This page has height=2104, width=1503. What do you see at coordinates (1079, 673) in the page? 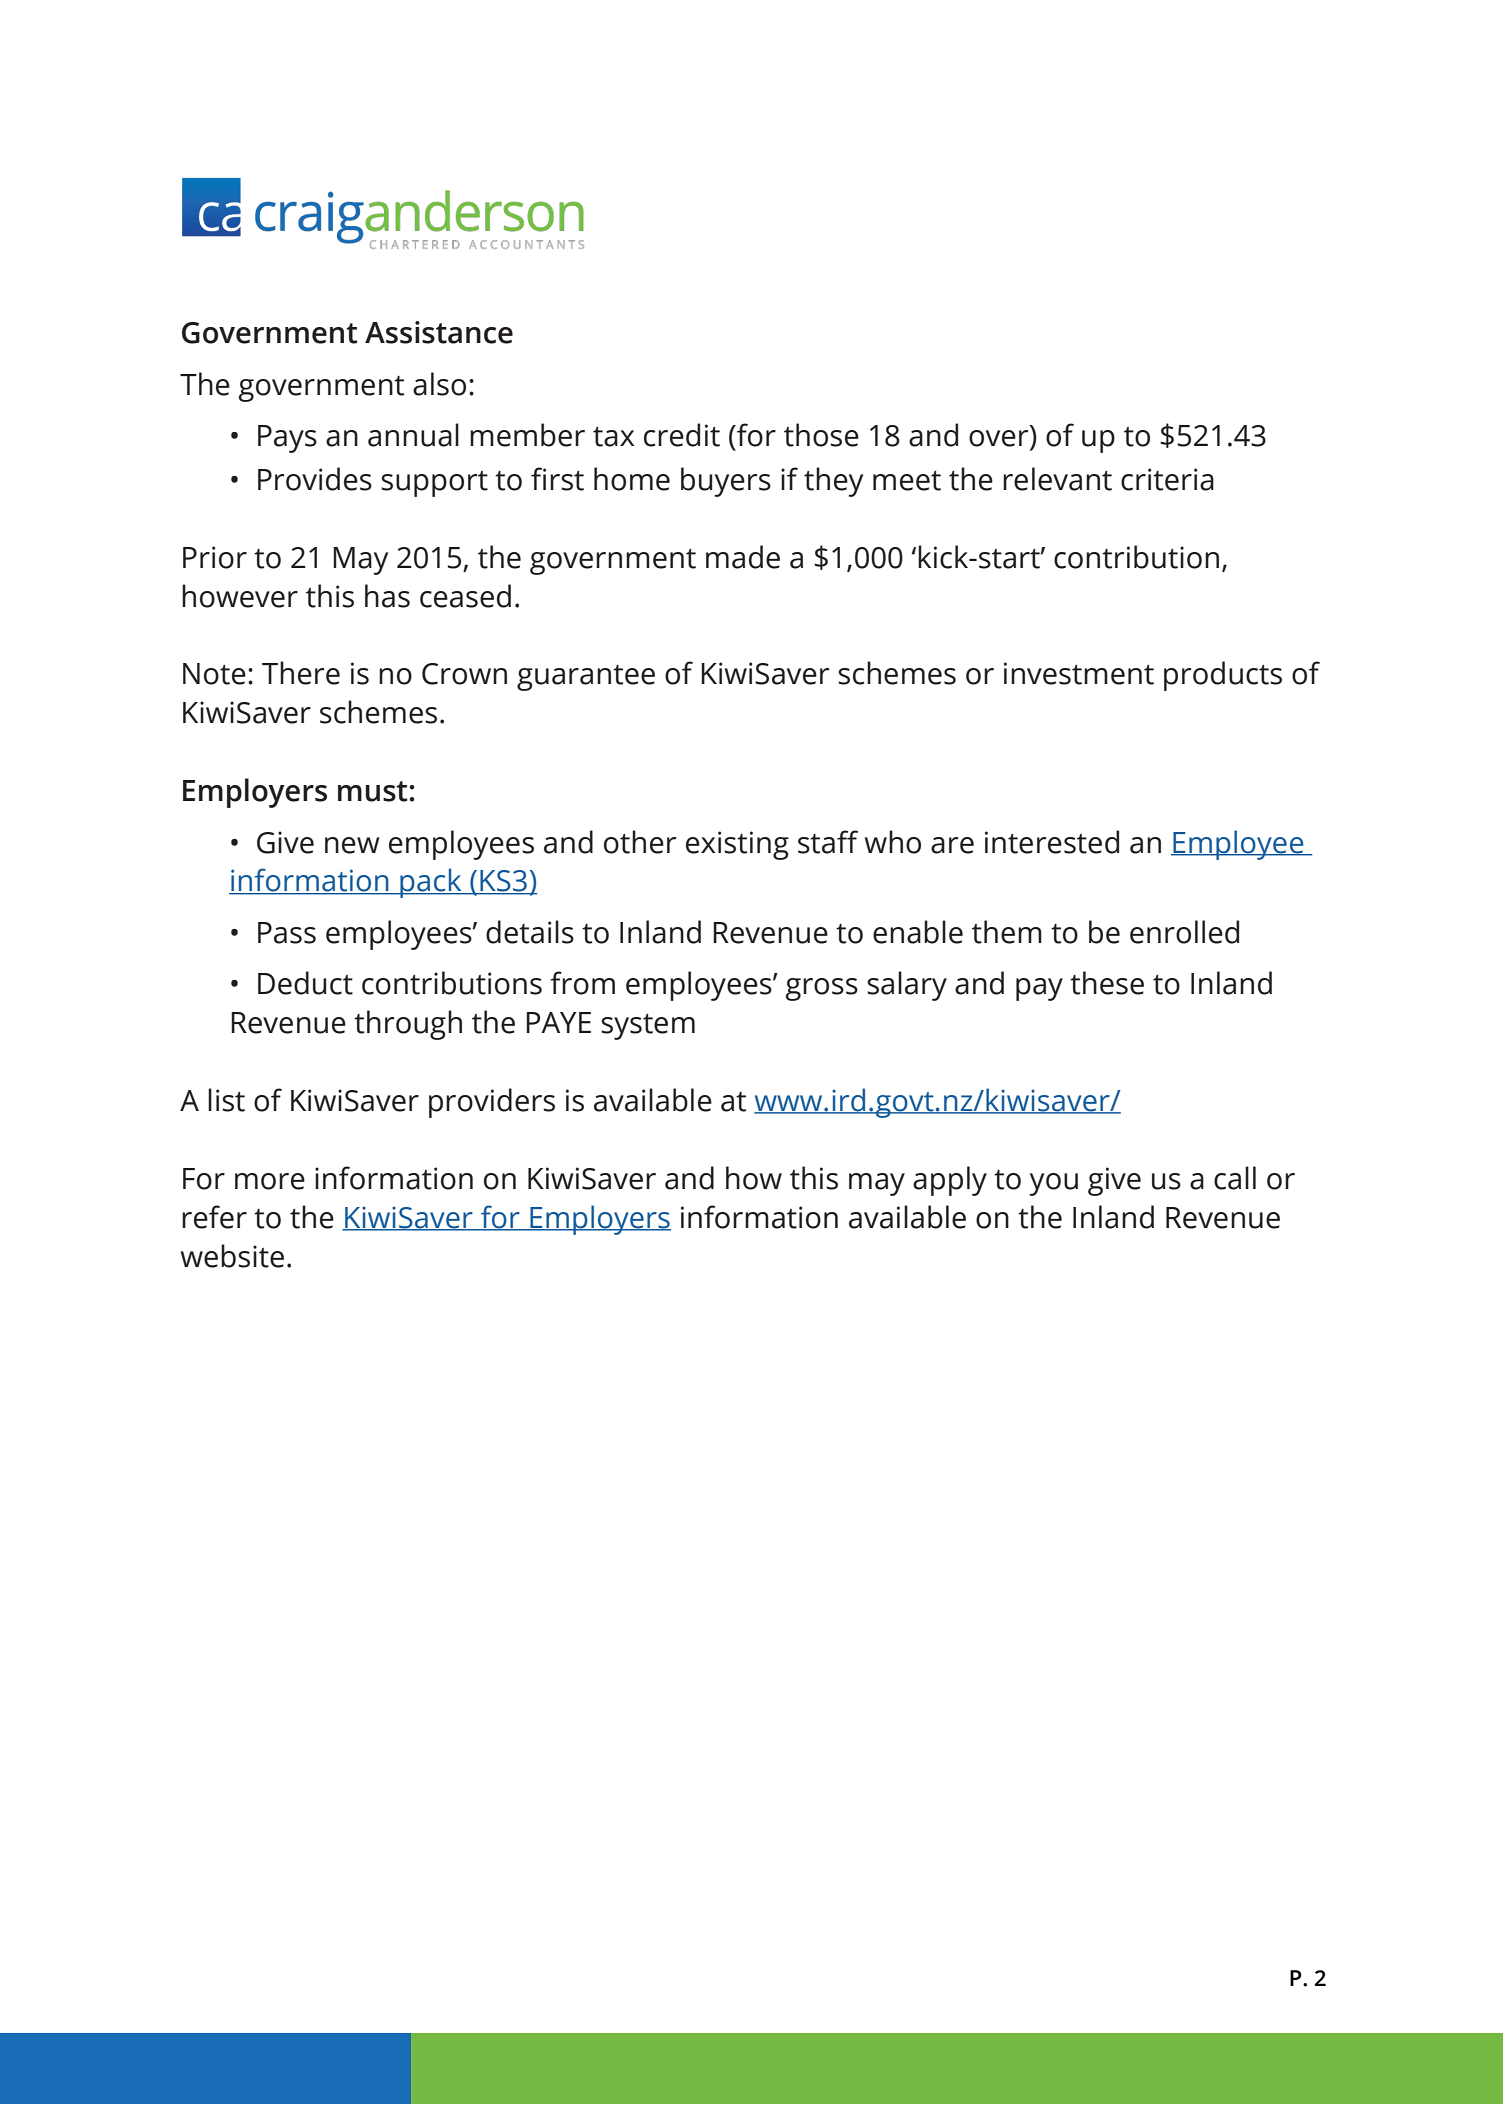
I see `investment` at bounding box center [1079, 673].
